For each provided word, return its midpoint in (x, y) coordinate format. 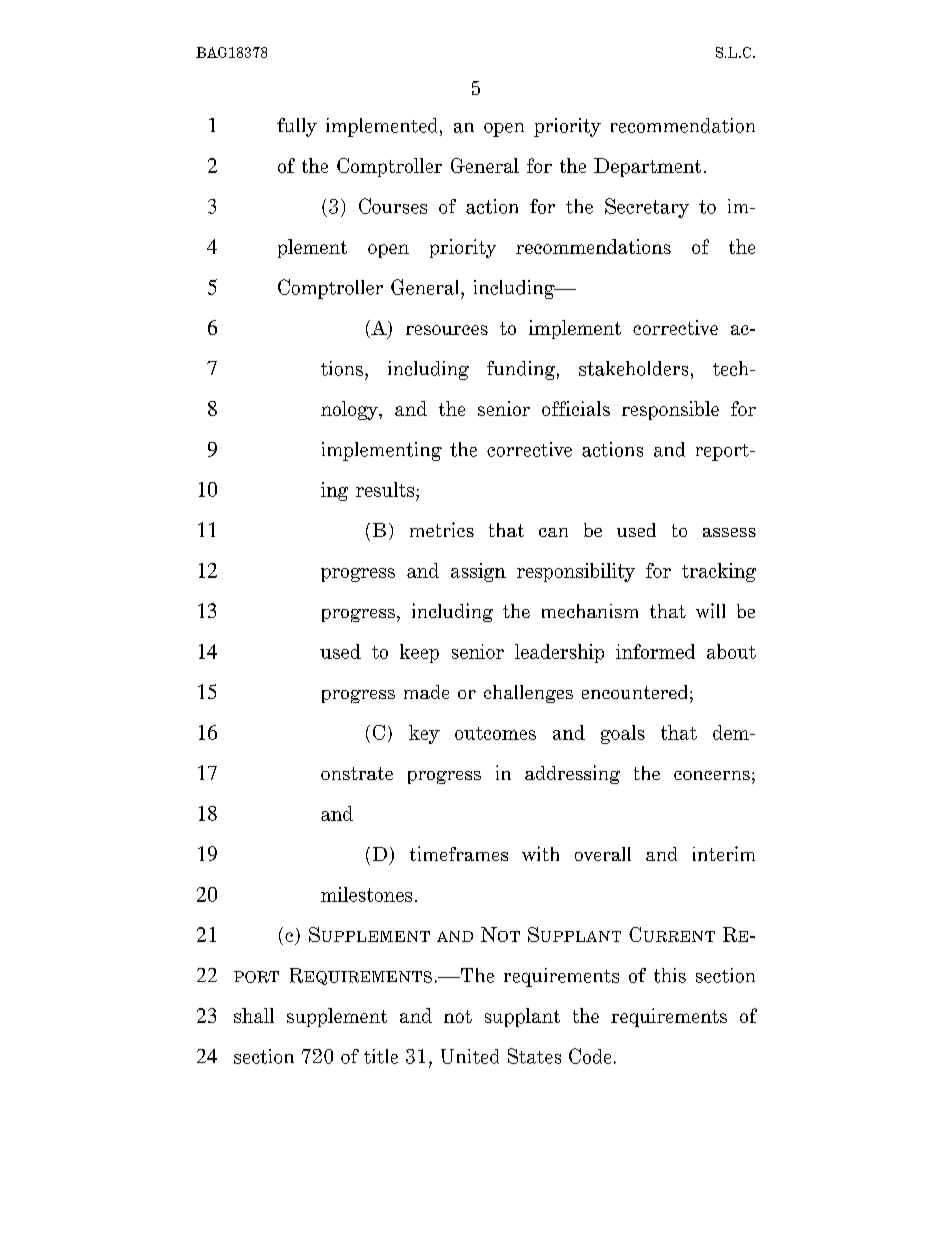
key (424, 734)
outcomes (495, 733)
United (470, 1056)
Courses (393, 206)
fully (297, 127)
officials (576, 408)
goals (623, 734)
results (386, 489)
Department (647, 167)
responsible (670, 410)
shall (254, 1015)
